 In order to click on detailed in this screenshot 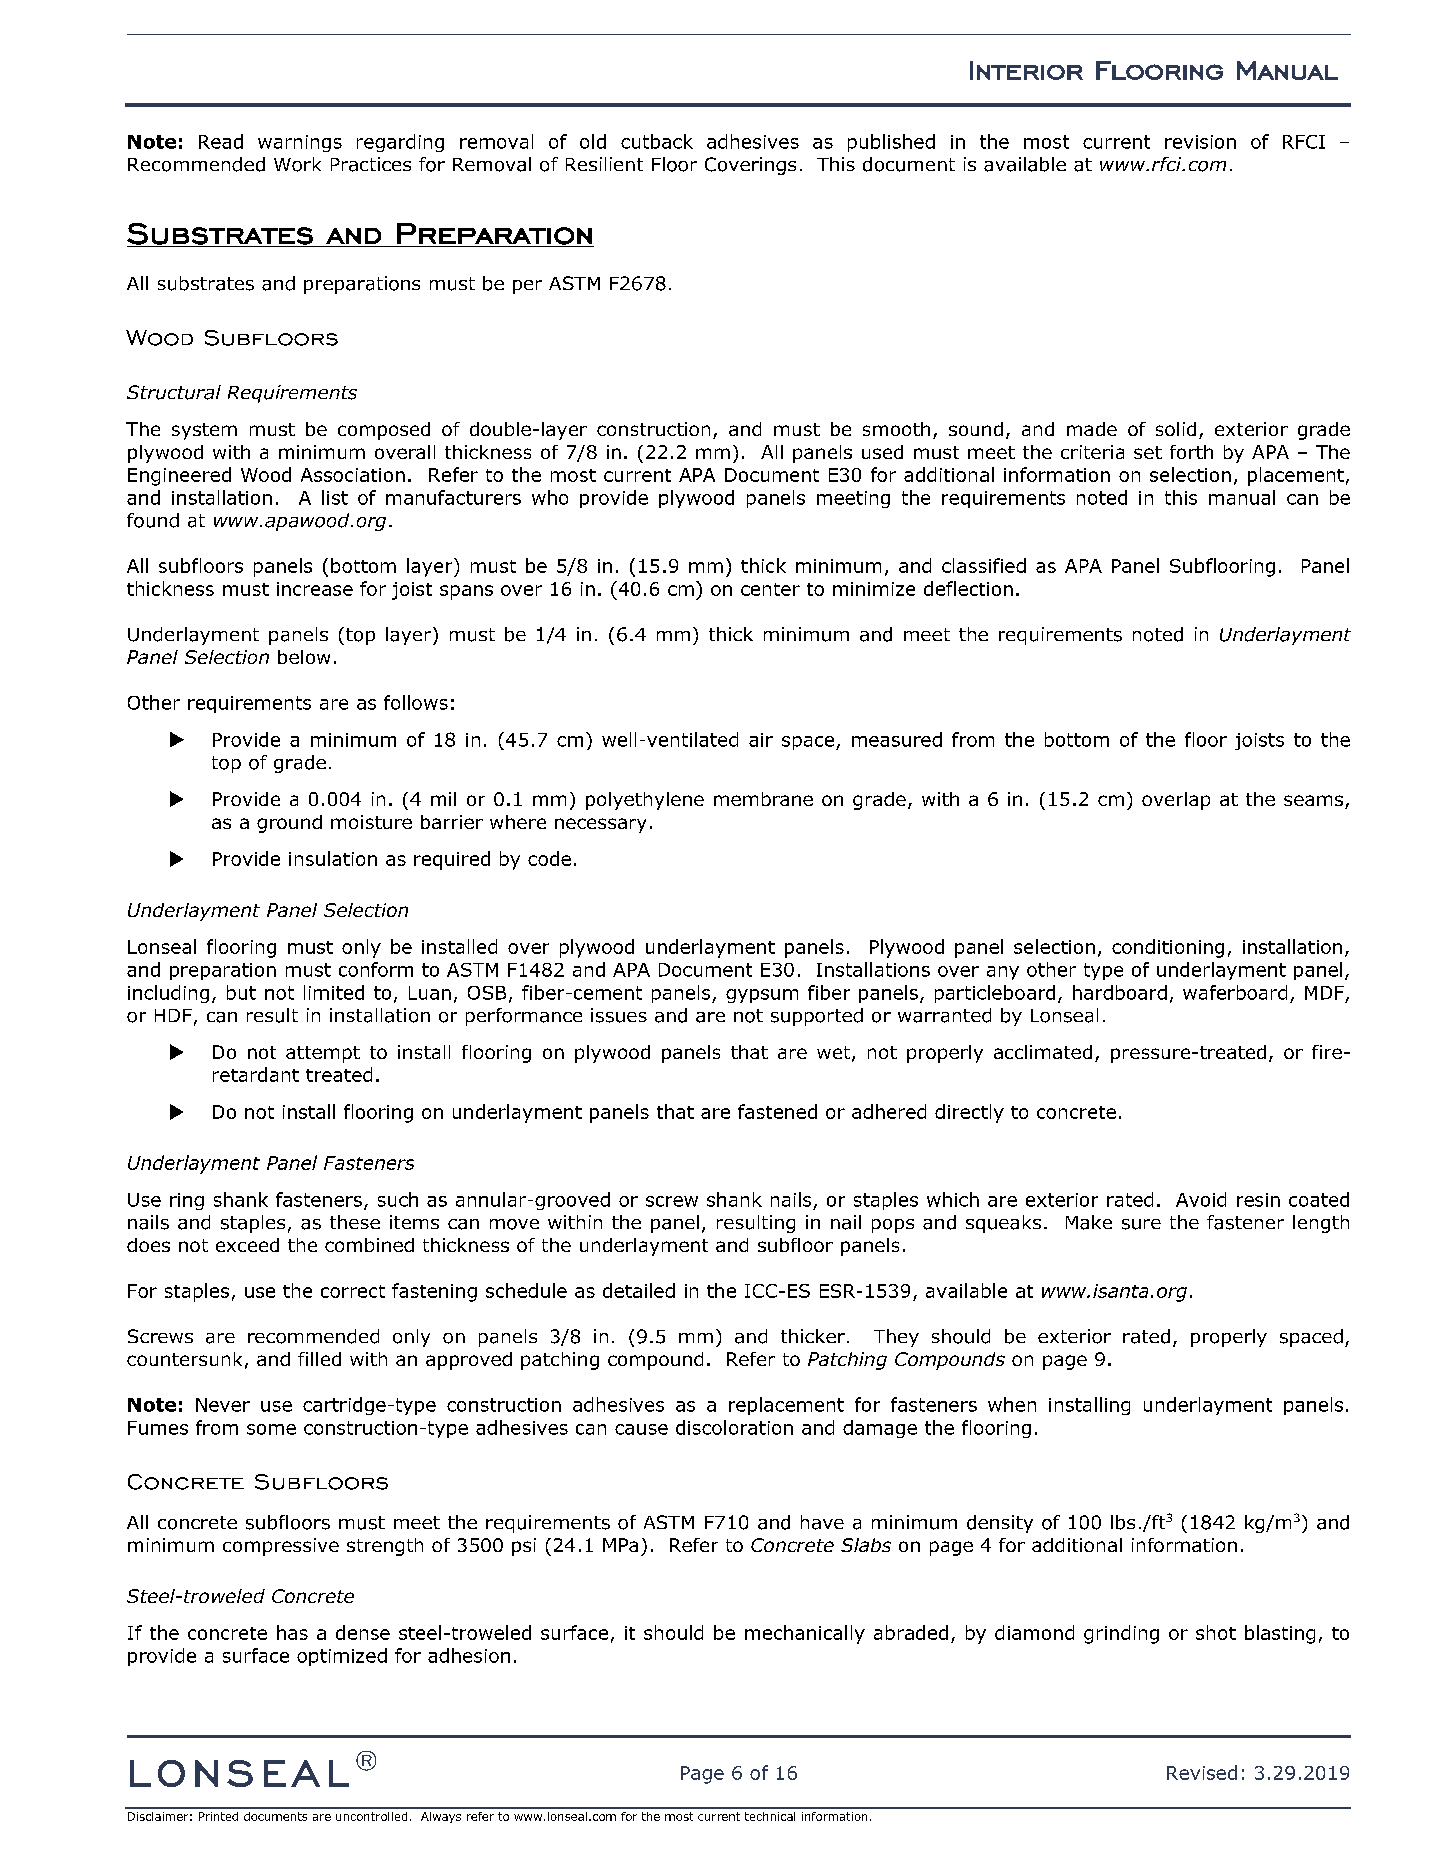, I will do `click(639, 1290)`.
